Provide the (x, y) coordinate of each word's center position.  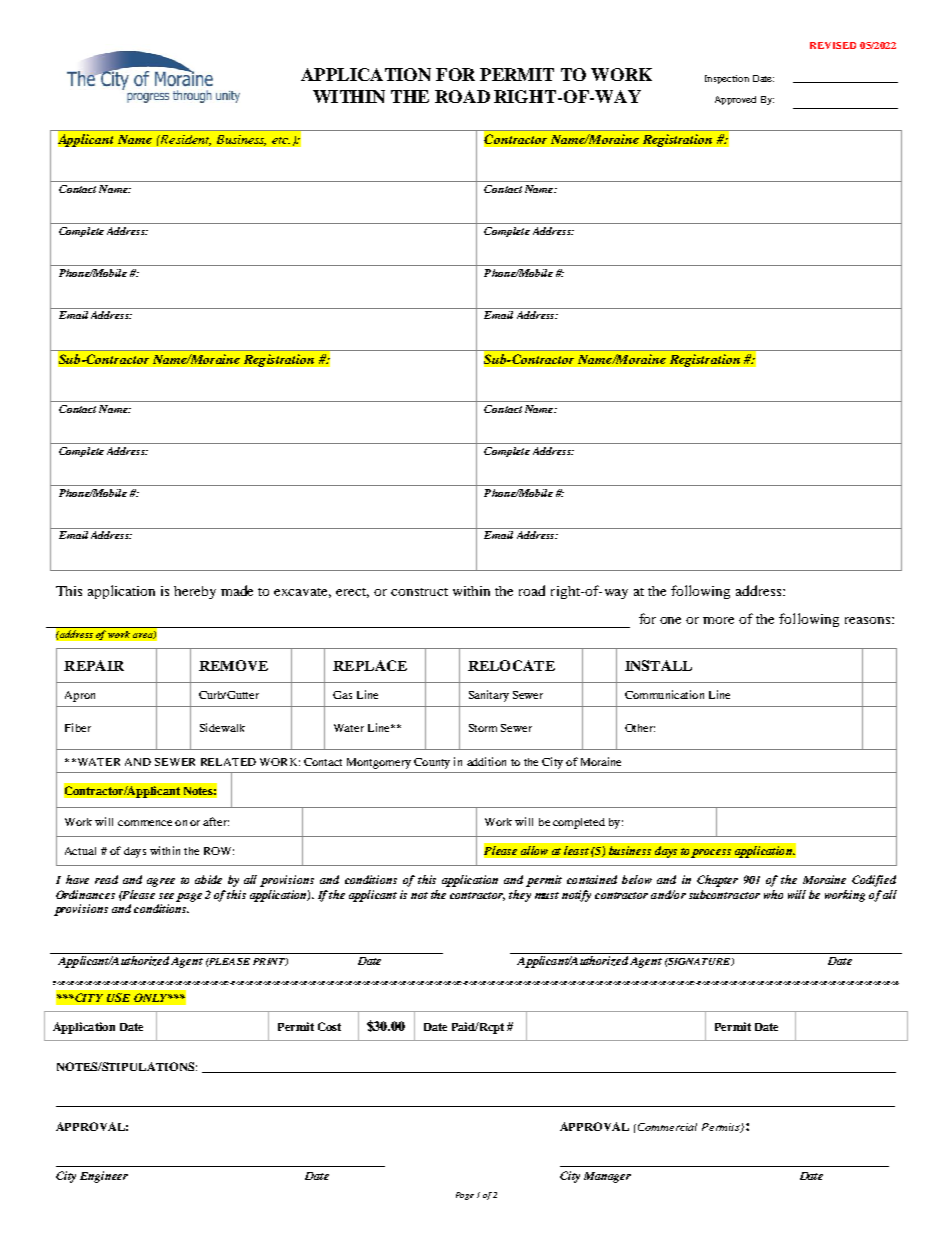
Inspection (727, 79)
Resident (184, 140)
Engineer (104, 1177)
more (718, 620)
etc (281, 140)
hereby (195, 592)
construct (419, 592)
